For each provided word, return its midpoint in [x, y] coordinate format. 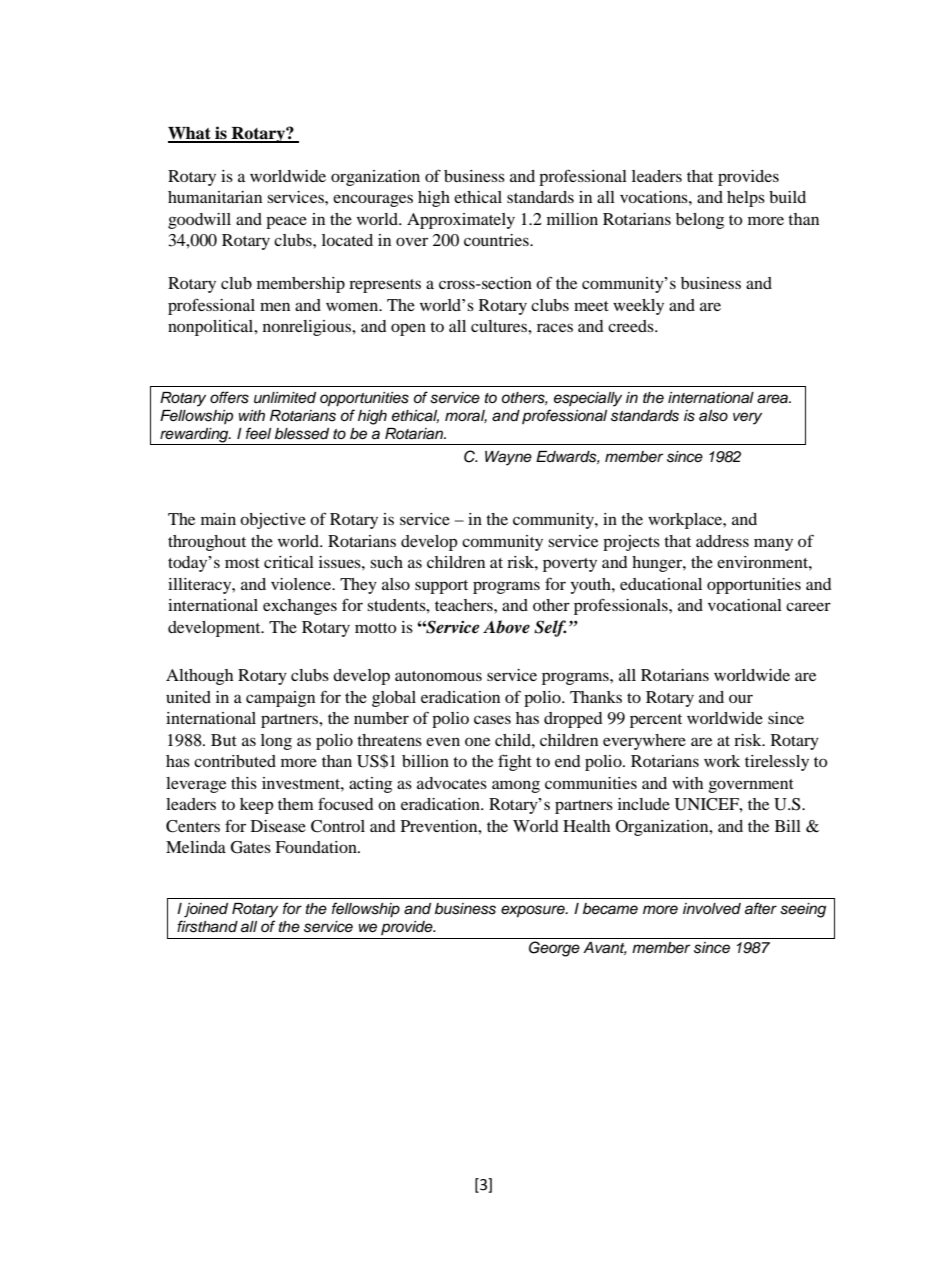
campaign [280, 699]
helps [746, 199]
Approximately [461, 221]
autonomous [438, 676]
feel [258, 433]
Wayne [508, 458]
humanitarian [215, 197]
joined [206, 910]
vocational [745, 605]
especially [588, 399]
